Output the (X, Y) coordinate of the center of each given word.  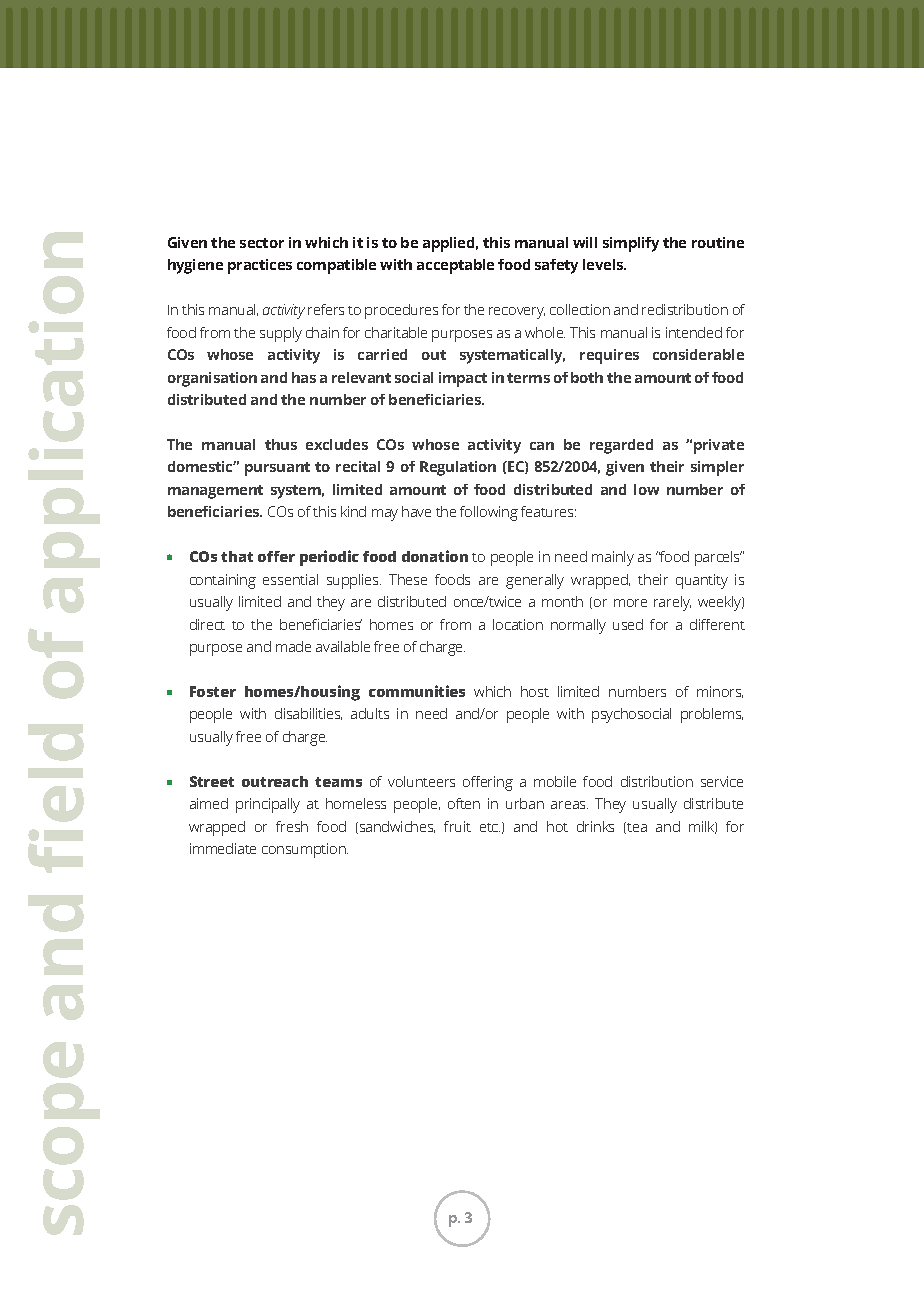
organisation (212, 379)
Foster (213, 691)
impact (463, 379)
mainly (613, 558)
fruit (457, 826)
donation (435, 556)
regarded (621, 446)
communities (417, 691)
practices (260, 266)
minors (720, 692)
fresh (292, 826)
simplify (631, 244)
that (237, 556)
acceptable (455, 266)
